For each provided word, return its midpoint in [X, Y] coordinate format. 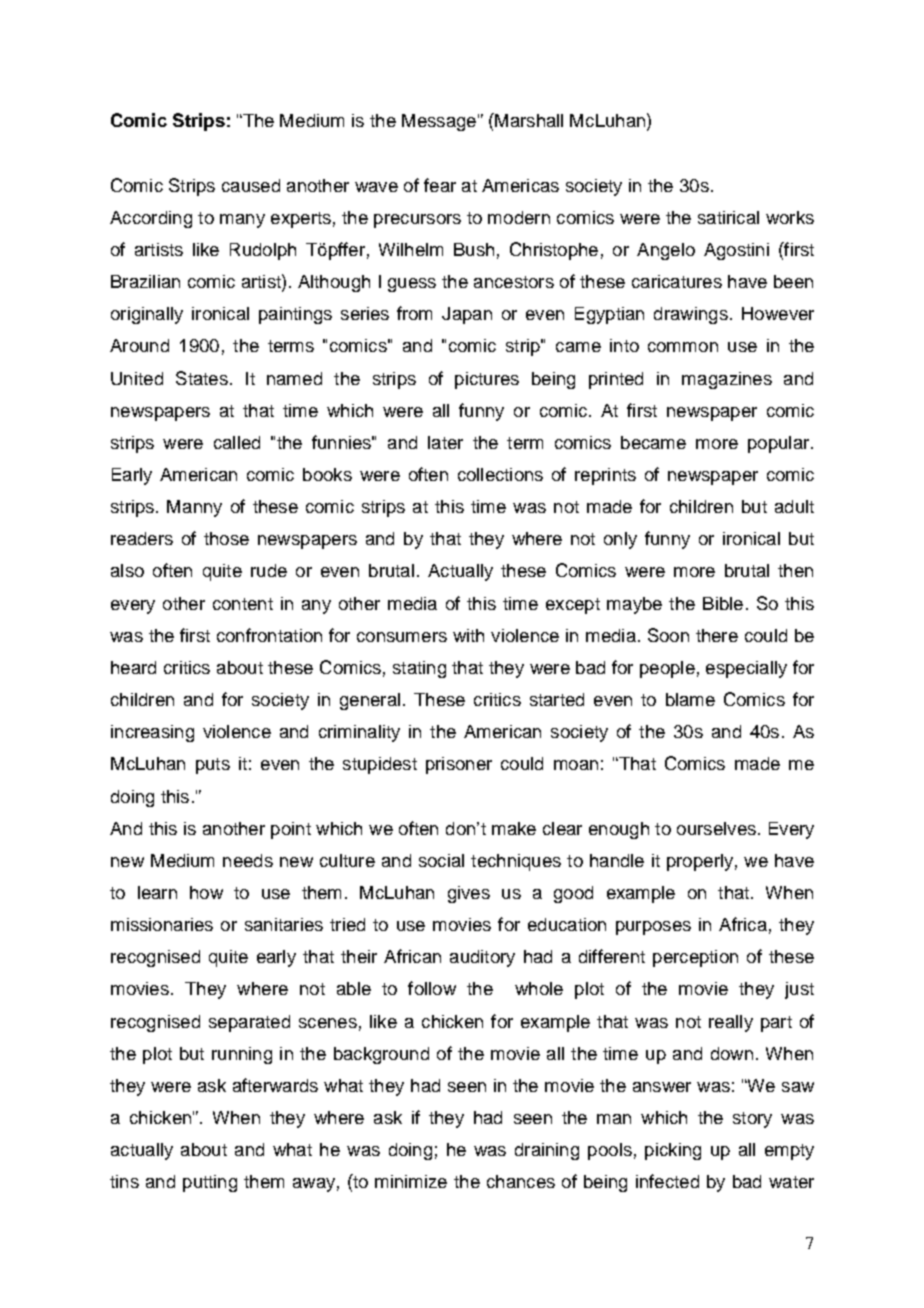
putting [210, 1183]
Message [439, 122]
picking [673, 1151]
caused [251, 185]
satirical [728, 217]
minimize [411, 1181]
